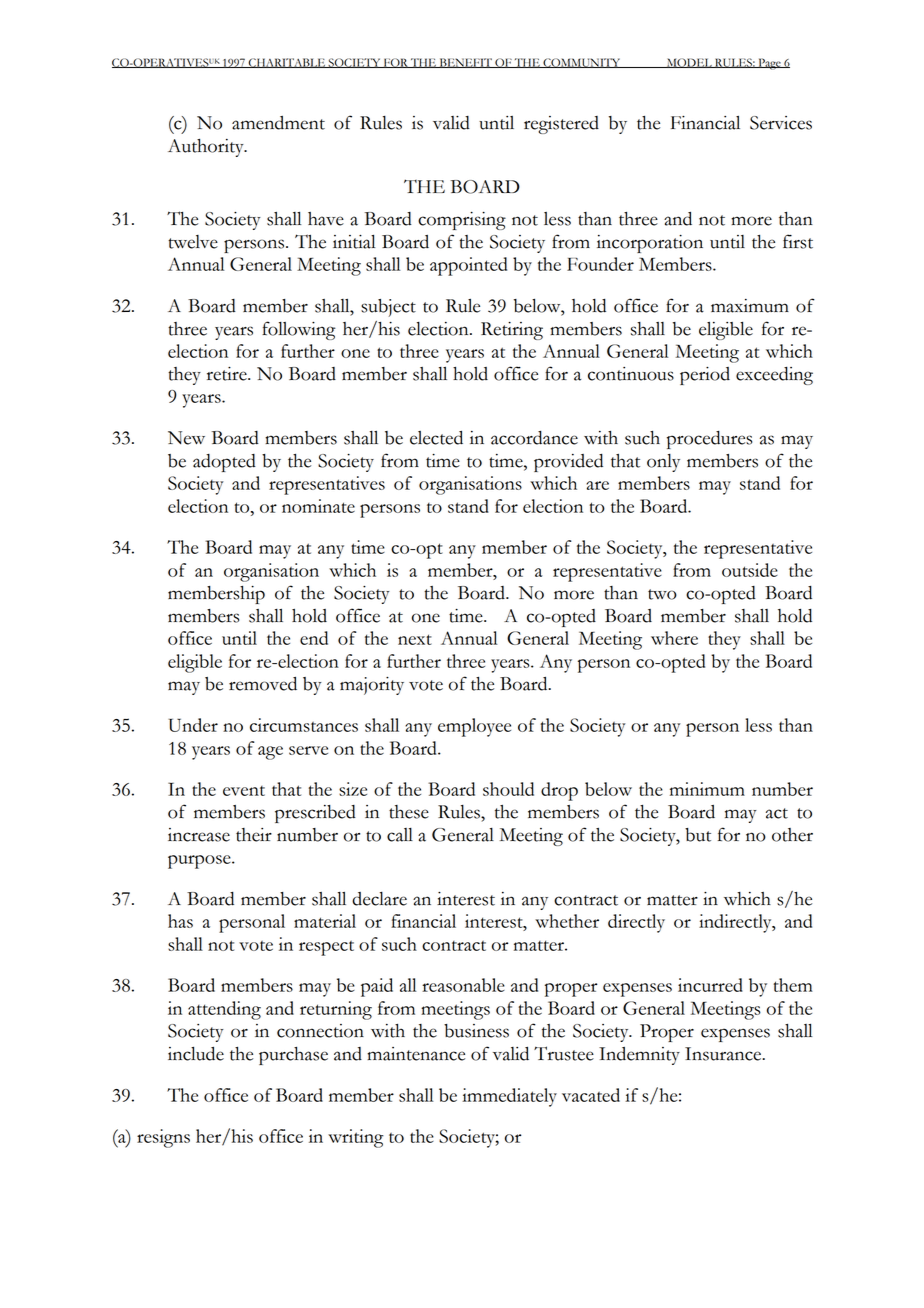 This document has width=924, height=1308. Describe the element at coordinates (436, 438) in the document. I see `elected` at that location.
